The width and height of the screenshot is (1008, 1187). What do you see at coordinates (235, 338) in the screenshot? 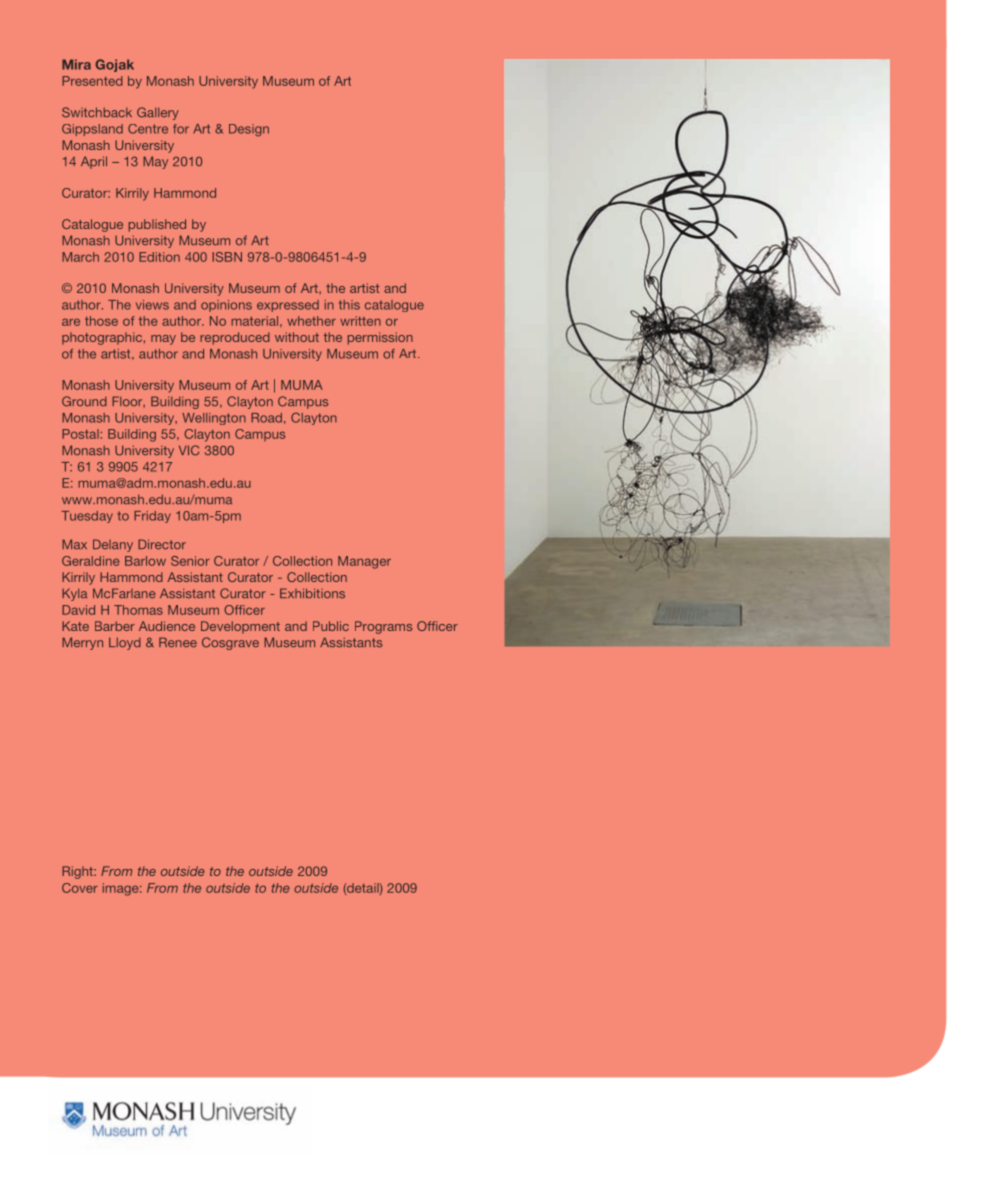
I see `reproduced` at bounding box center [235, 338].
